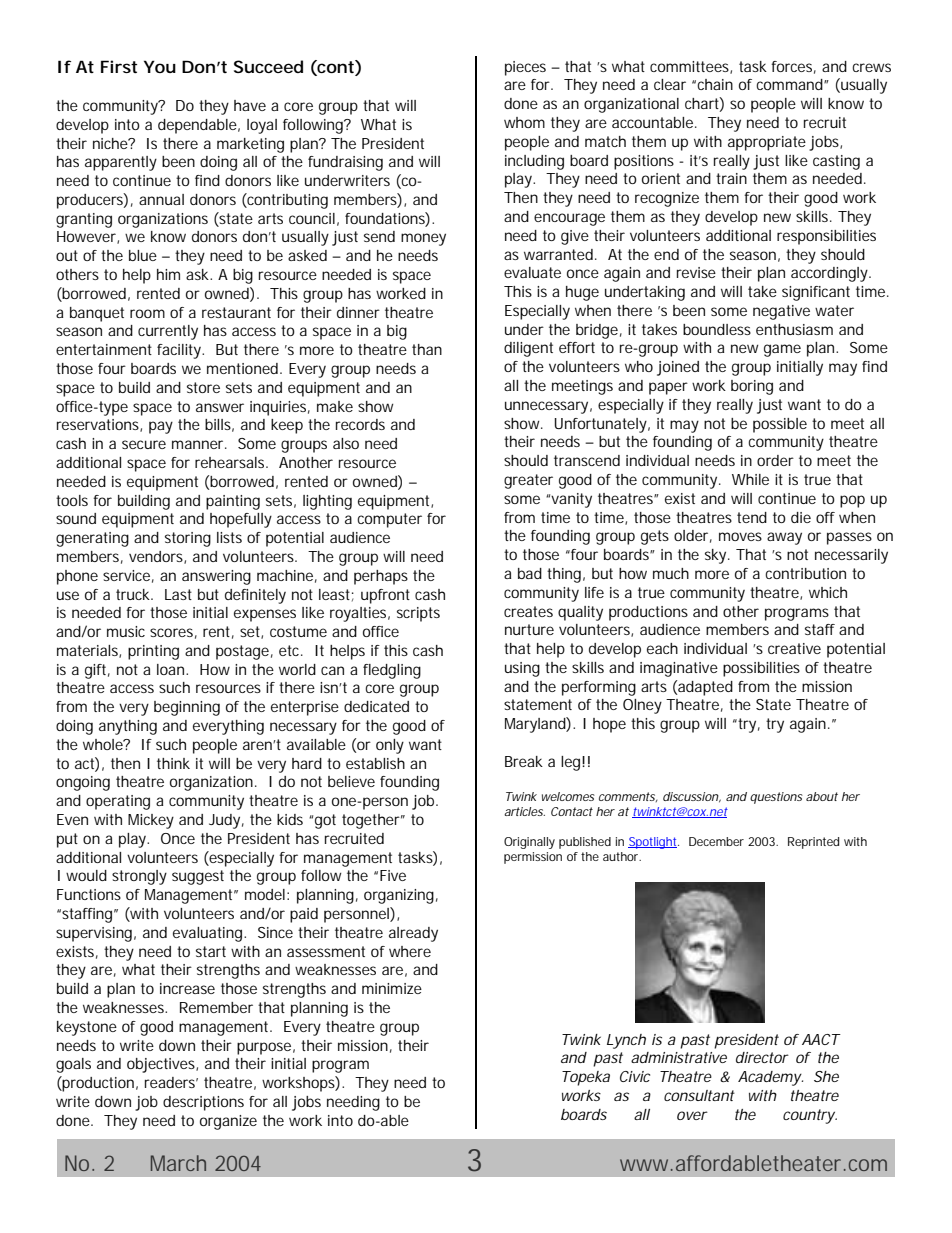 This document has height=1233, width=952. I want to click on whom, so click(524, 122).
